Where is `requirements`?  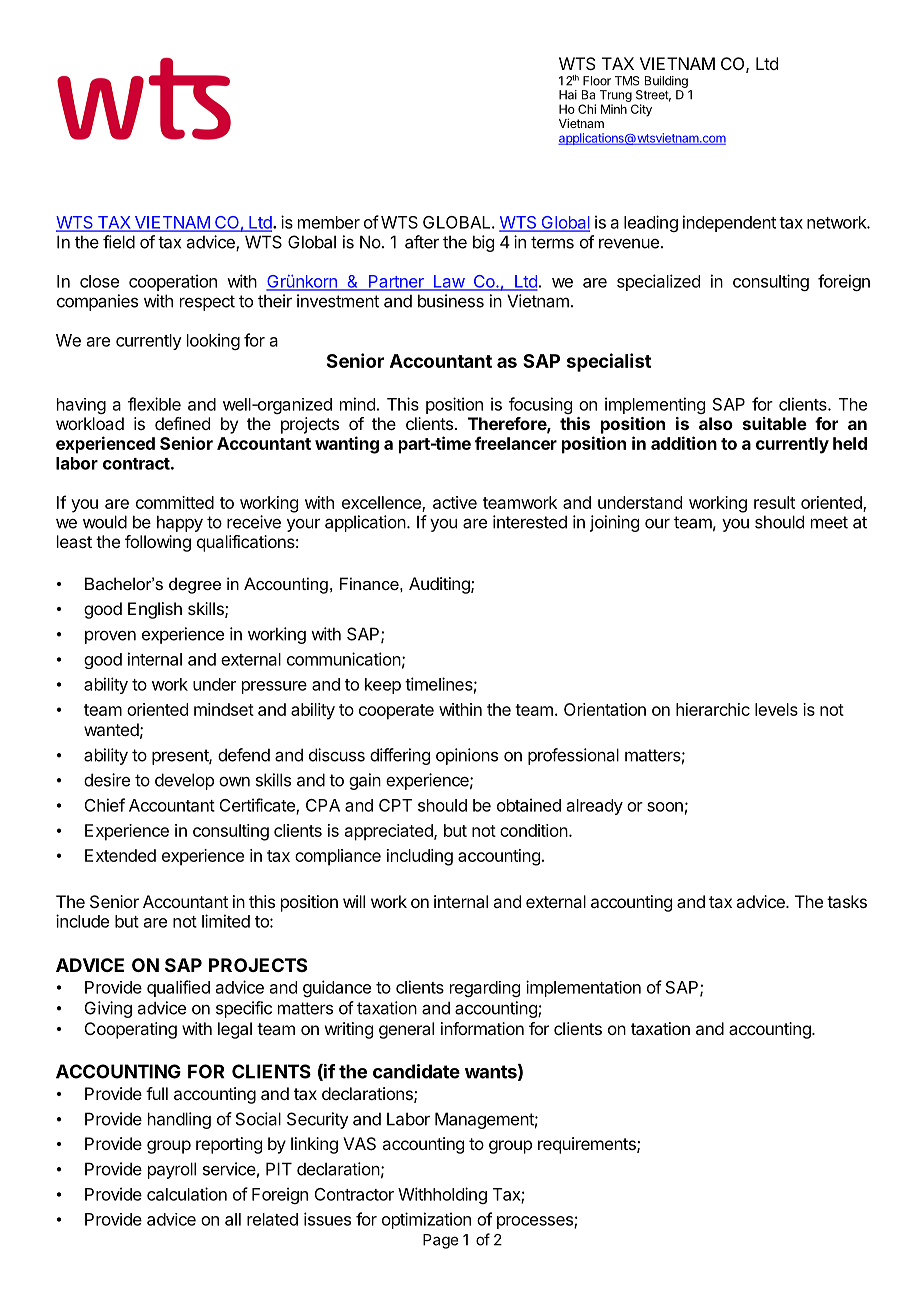
requirements is located at coordinates (588, 1145).
